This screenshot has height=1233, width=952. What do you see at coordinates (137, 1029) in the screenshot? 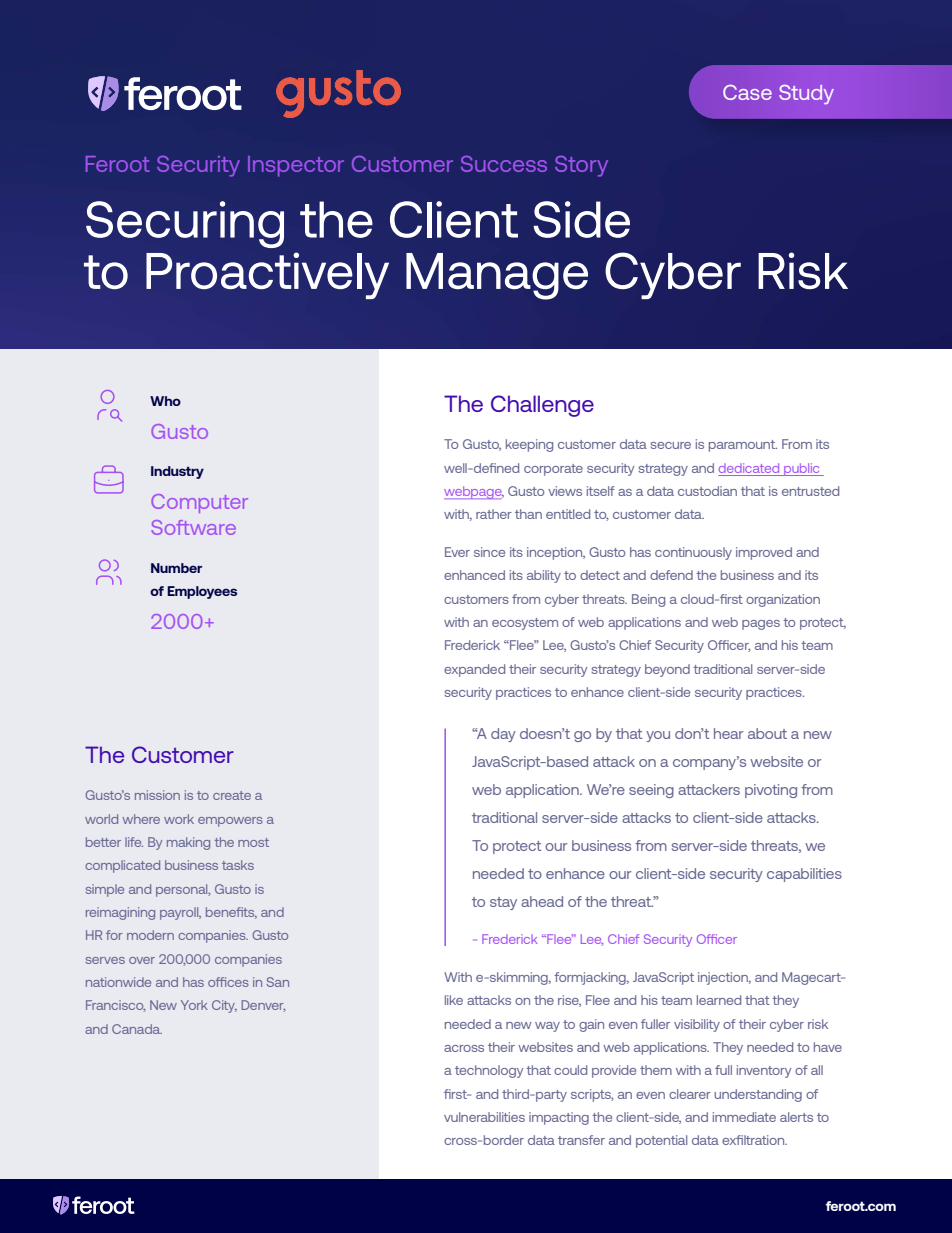
I see `Canada` at bounding box center [137, 1029].
